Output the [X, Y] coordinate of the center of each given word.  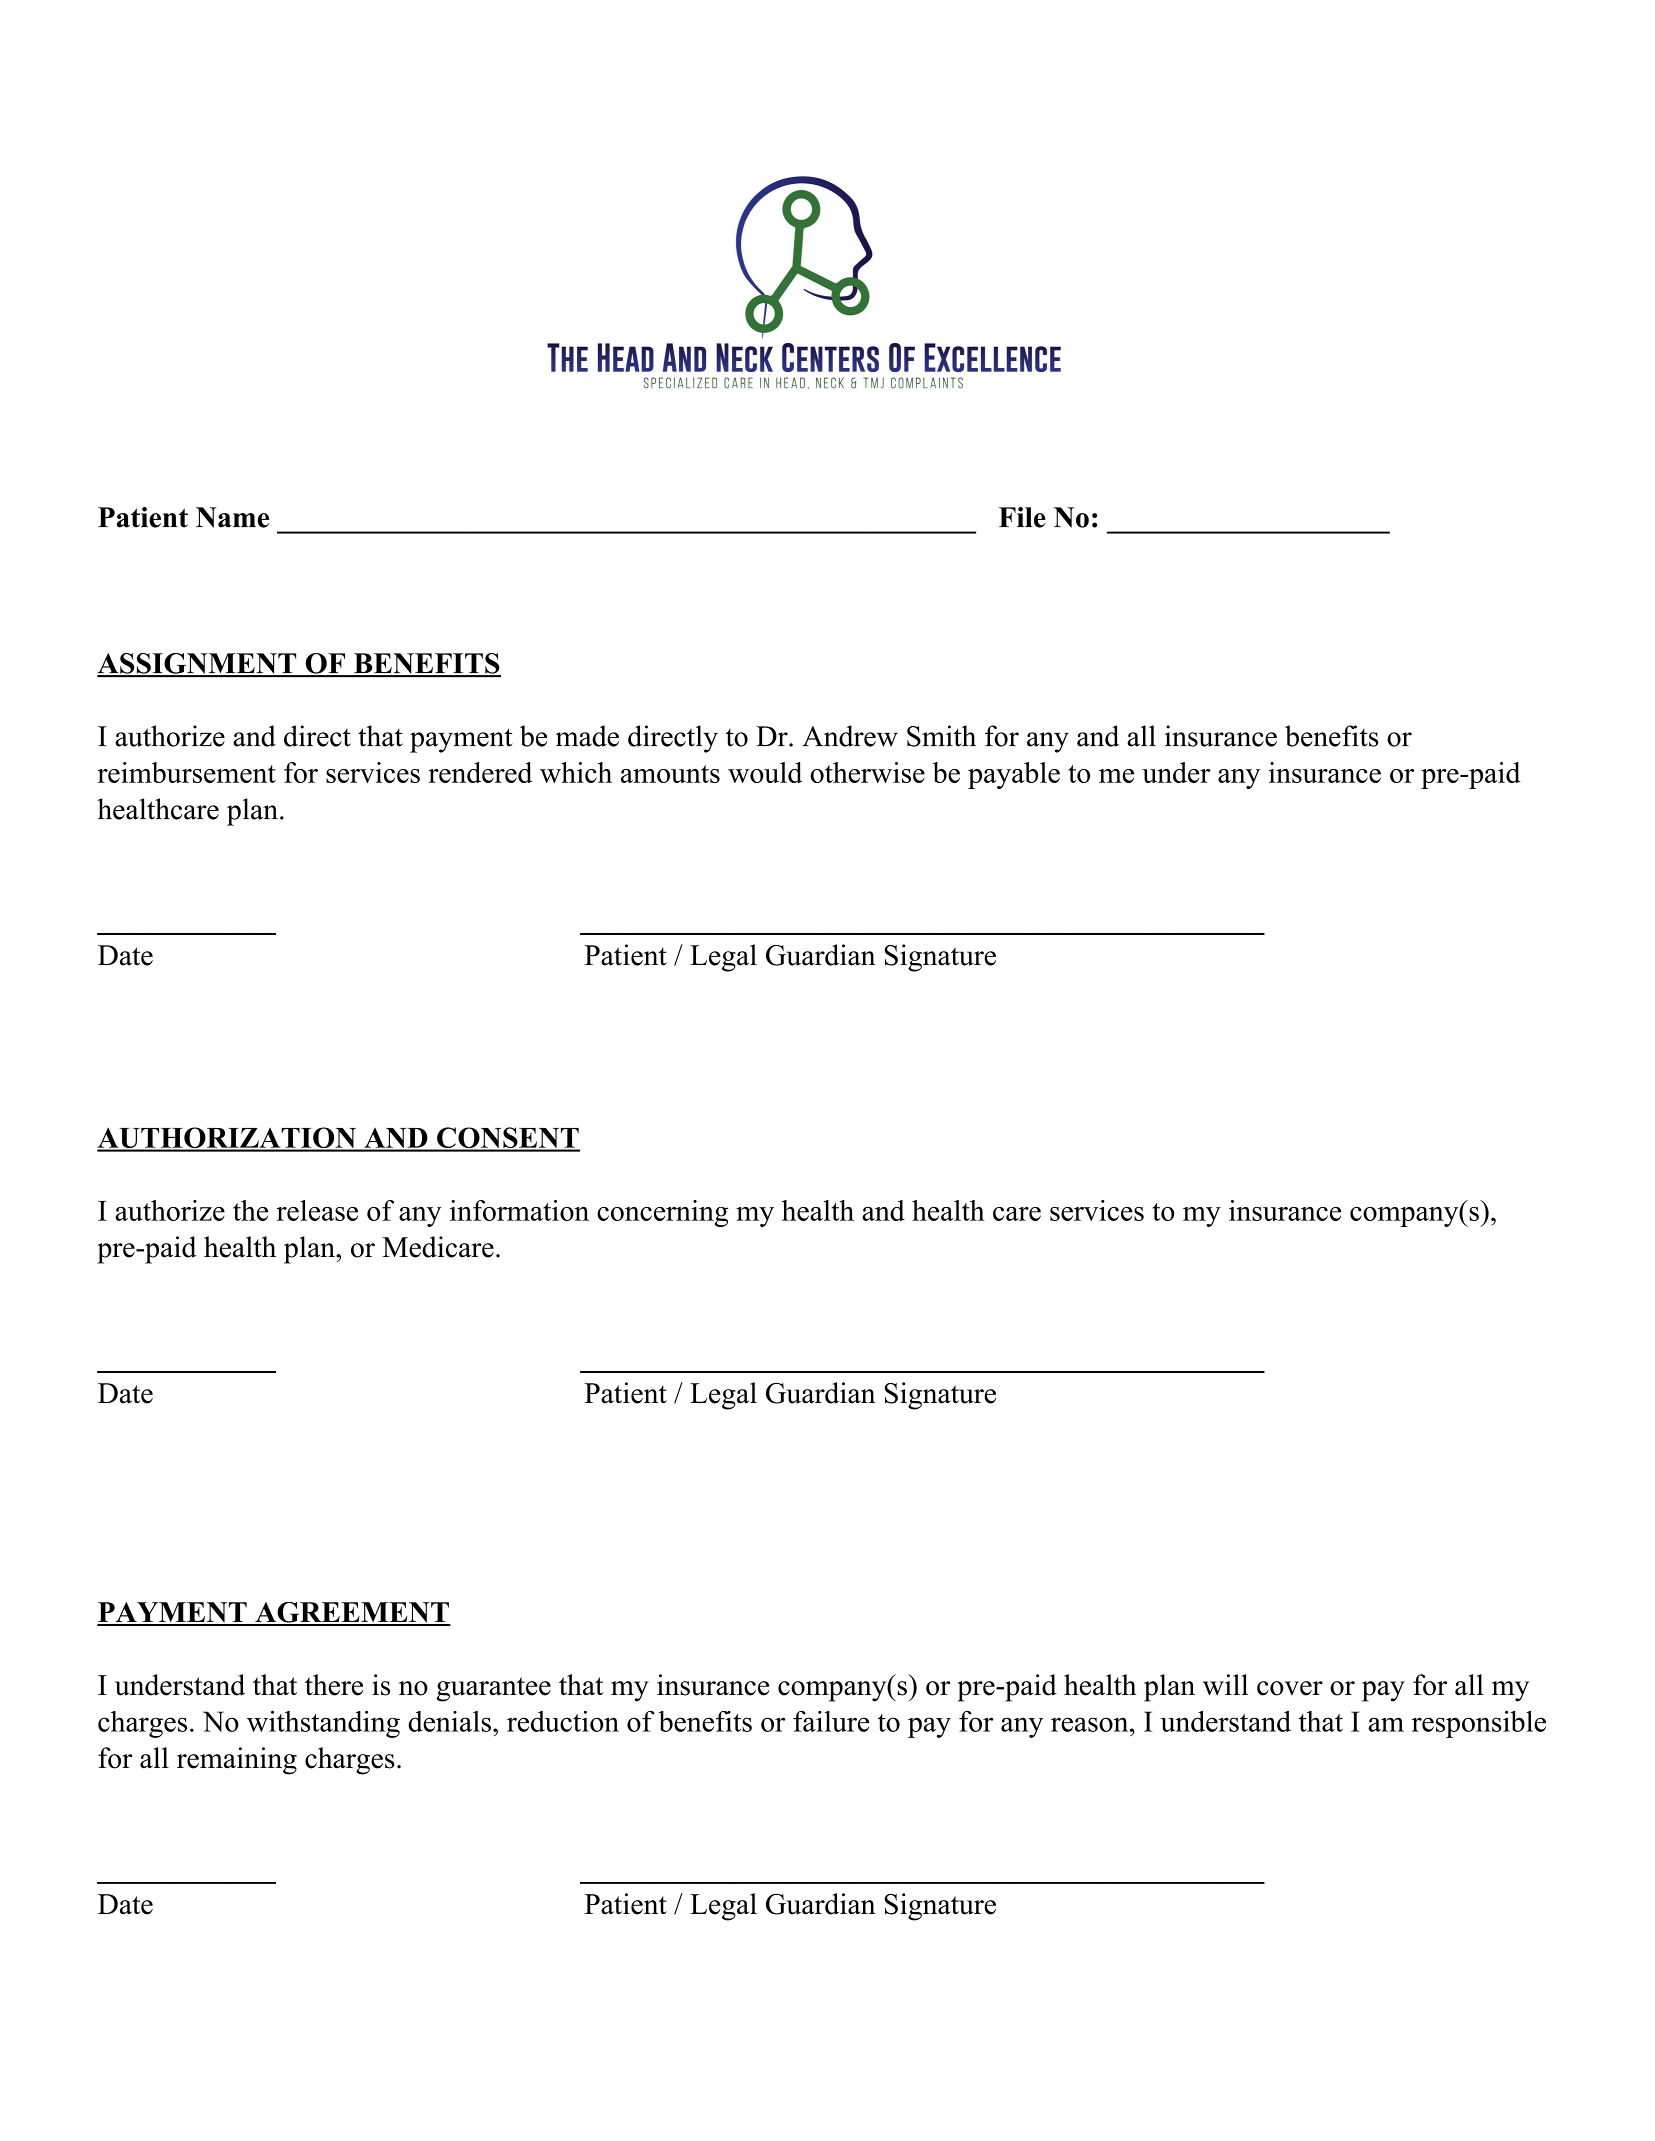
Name [232, 517]
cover [1290, 1688]
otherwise [867, 772]
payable [1014, 775]
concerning [662, 1213]
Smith [941, 736]
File [1022, 517]
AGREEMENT [352, 1613]
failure [831, 1721]
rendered [480, 772]
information [519, 1210]
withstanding [323, 1724]
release [317, 1210]
